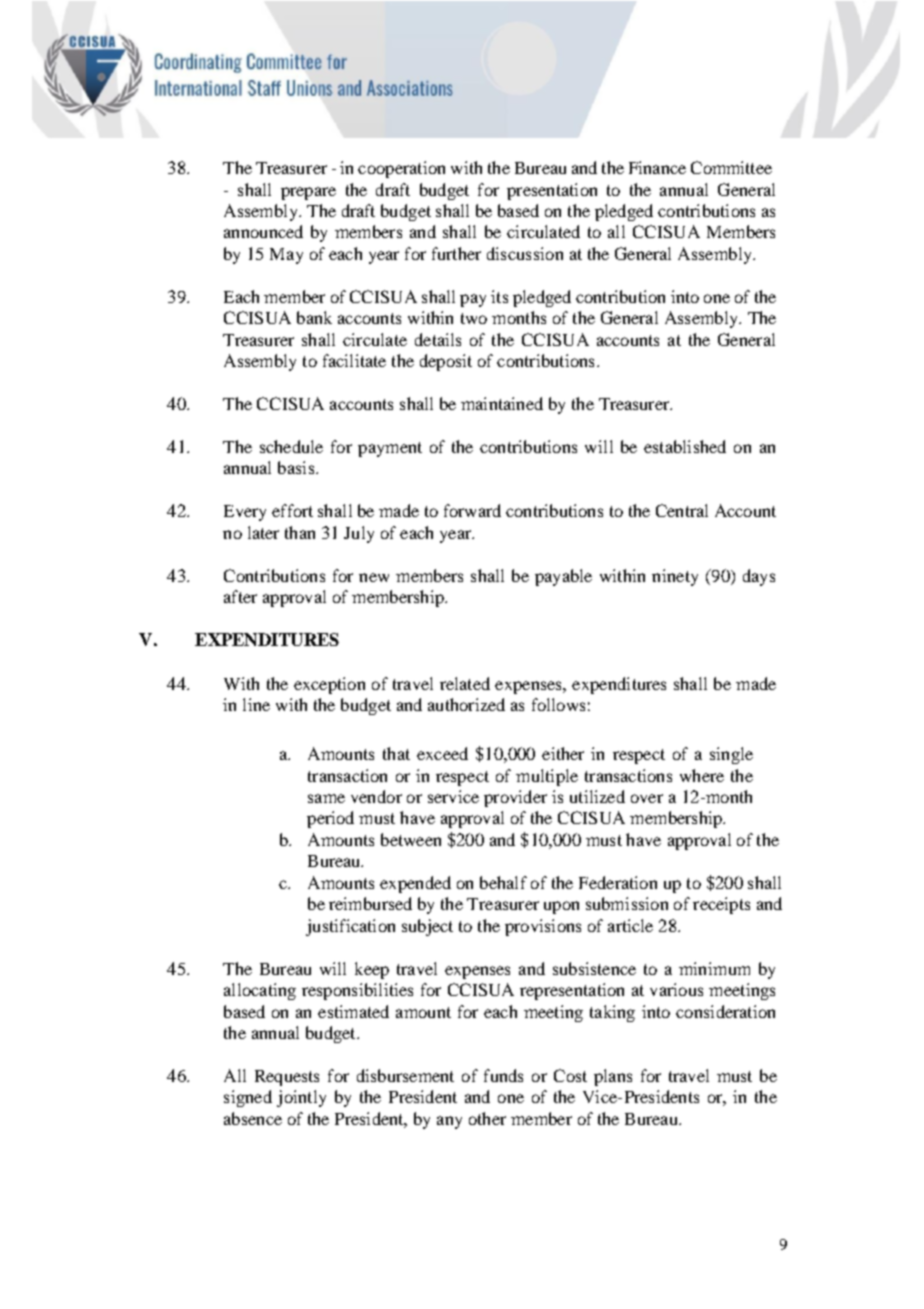 The height and width of the screenshot is (1309, 924). Describe the element at coordinates (308, 193) in the screenshot. I see `prepare` at that location.
